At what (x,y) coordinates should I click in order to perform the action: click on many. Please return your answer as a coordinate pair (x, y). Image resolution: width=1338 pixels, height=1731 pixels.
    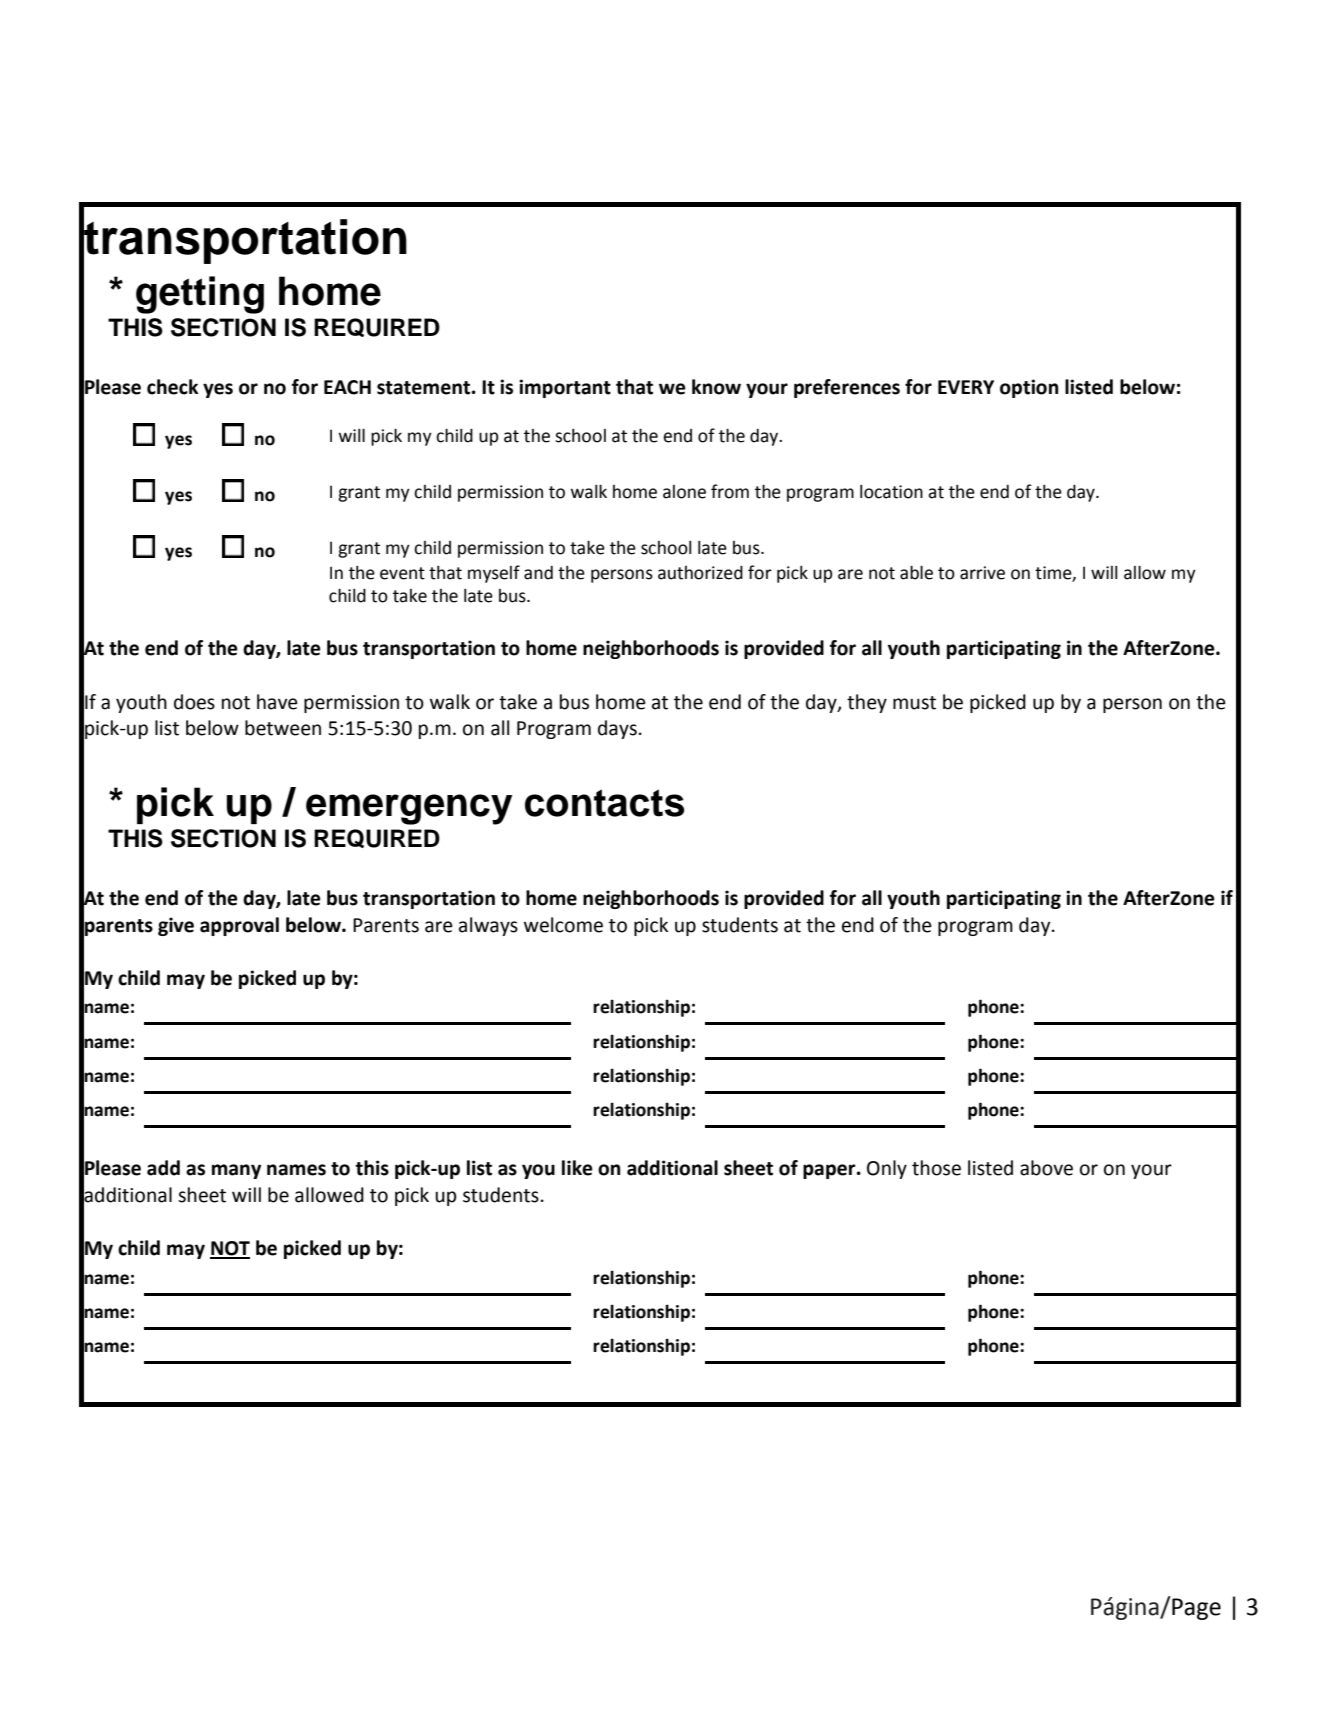
    Looking at the image, I should click on (236, 1171).
